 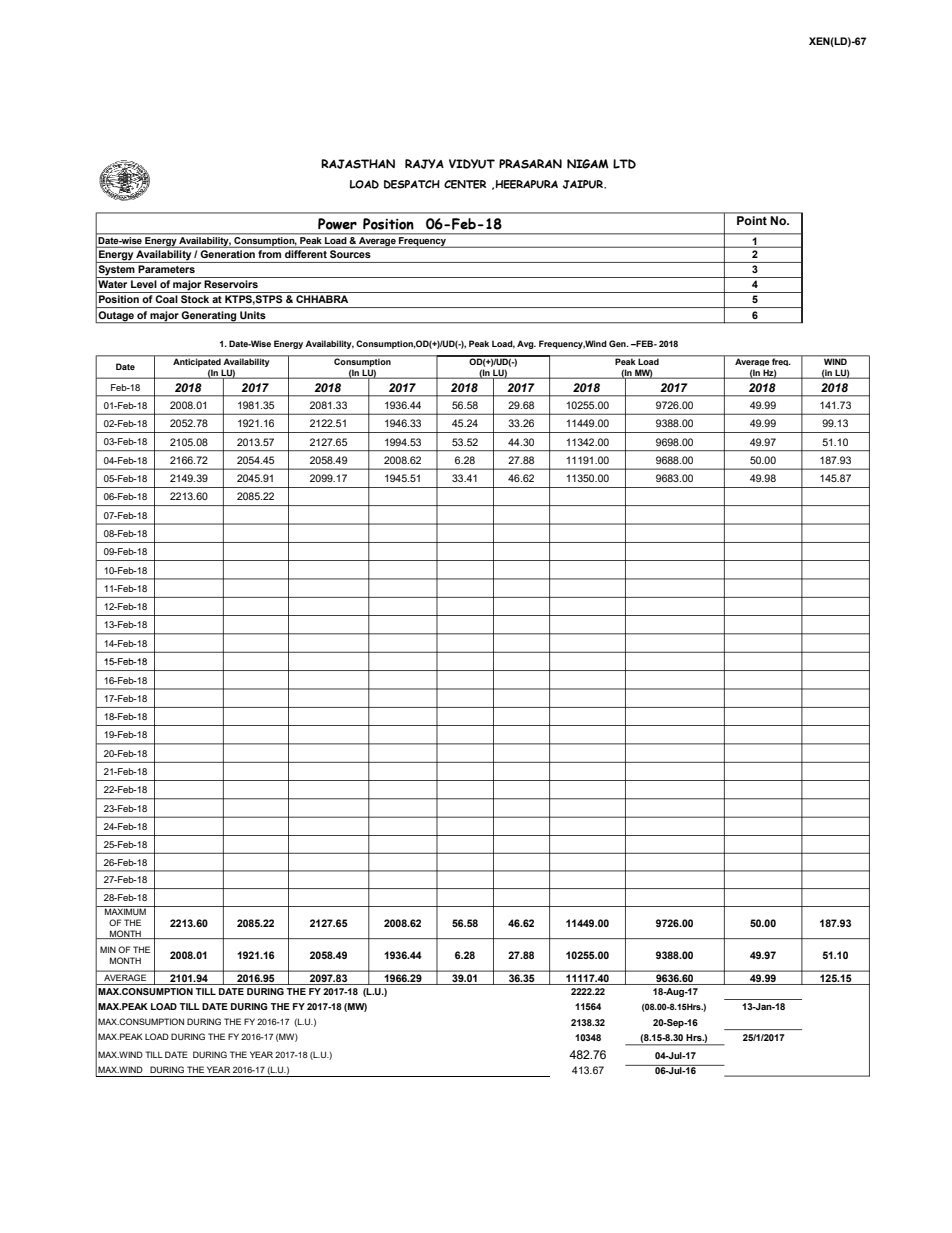 I want to click on Generating, so click(x=209, y=317).
